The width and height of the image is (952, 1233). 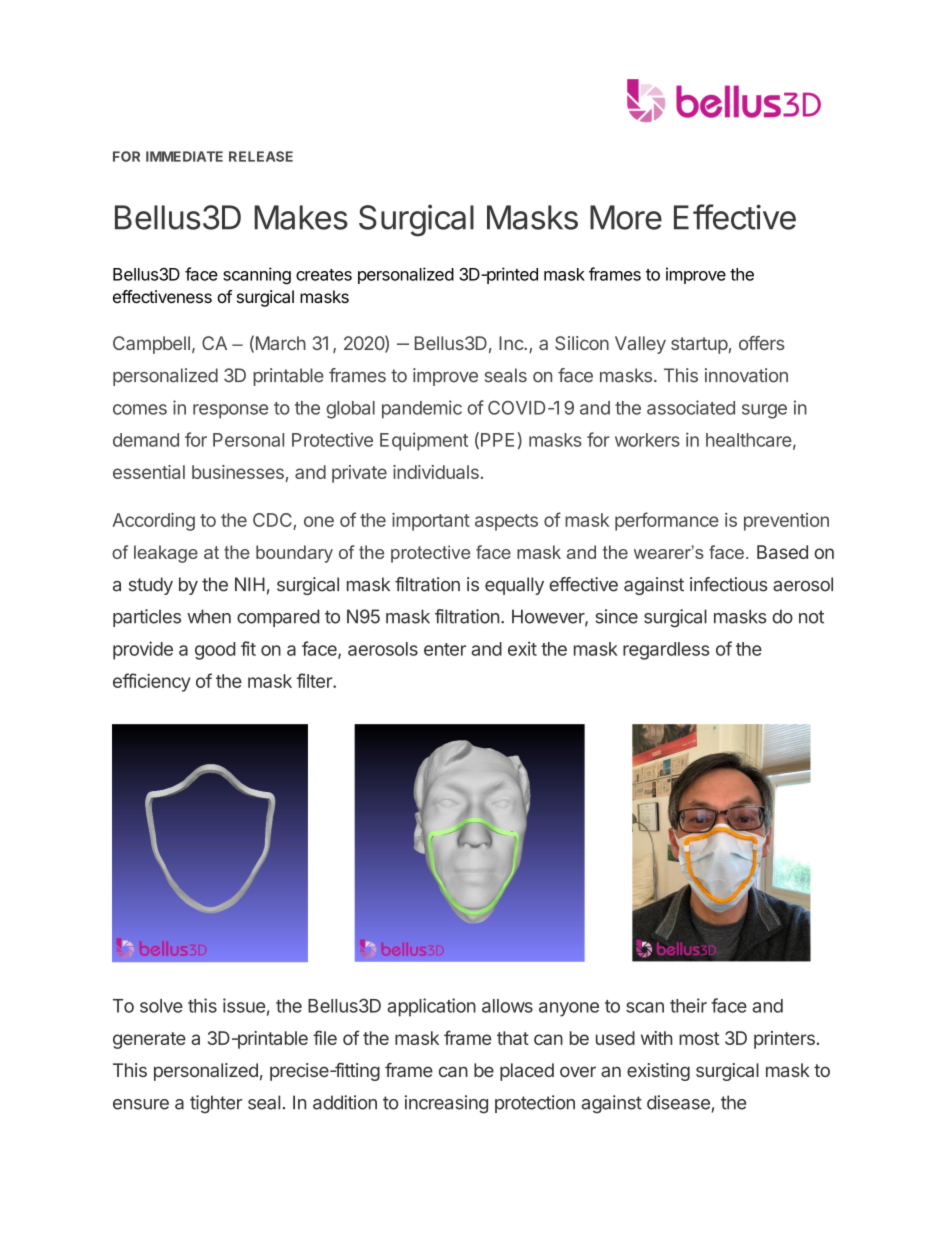 What do you see at coordinates (761, 343) in the image?
I see `offers` at bounding box center [761, 343].
